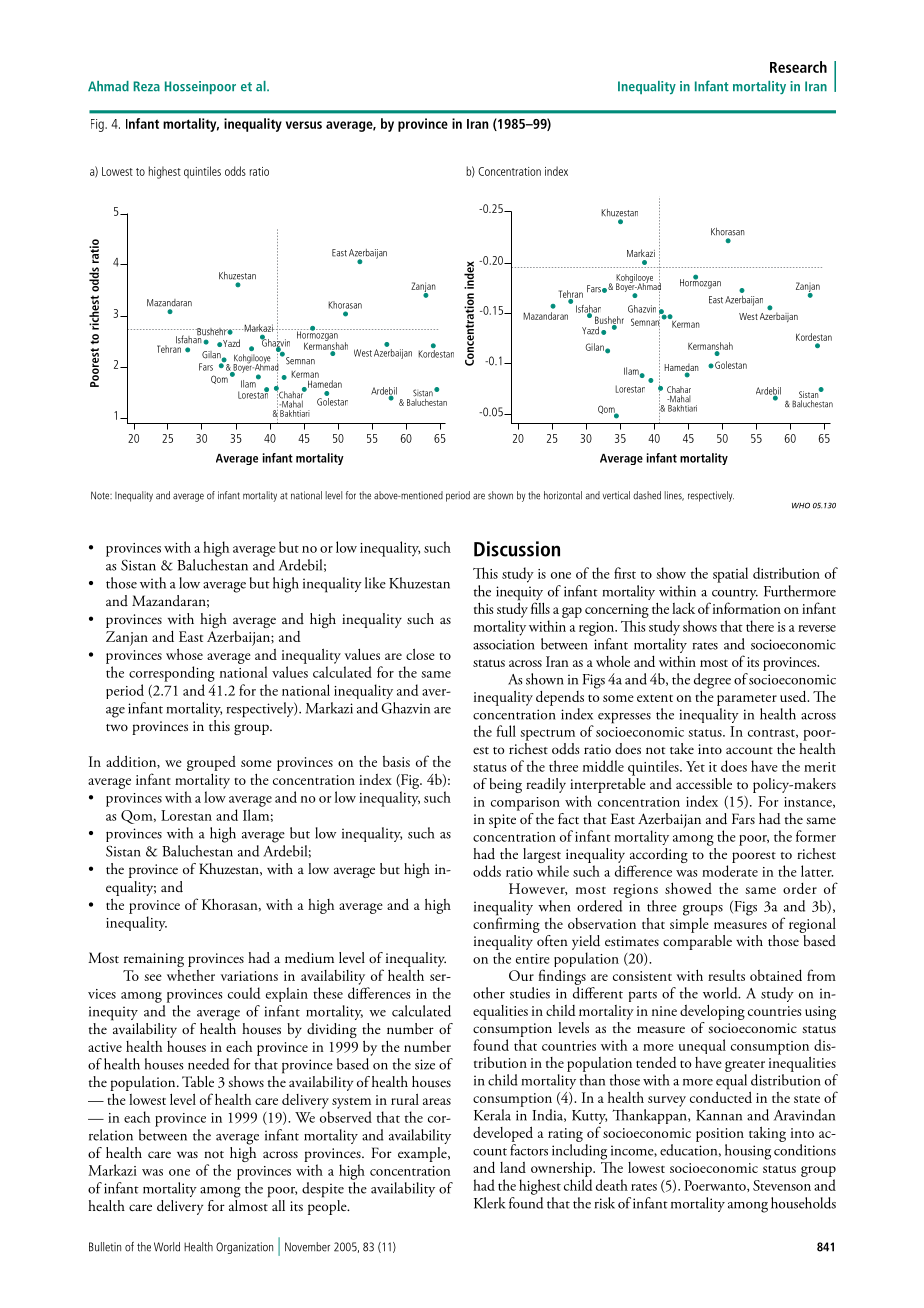 This screenshot has width=924, height=1308. I want to click on Research, so click(798, 67).
